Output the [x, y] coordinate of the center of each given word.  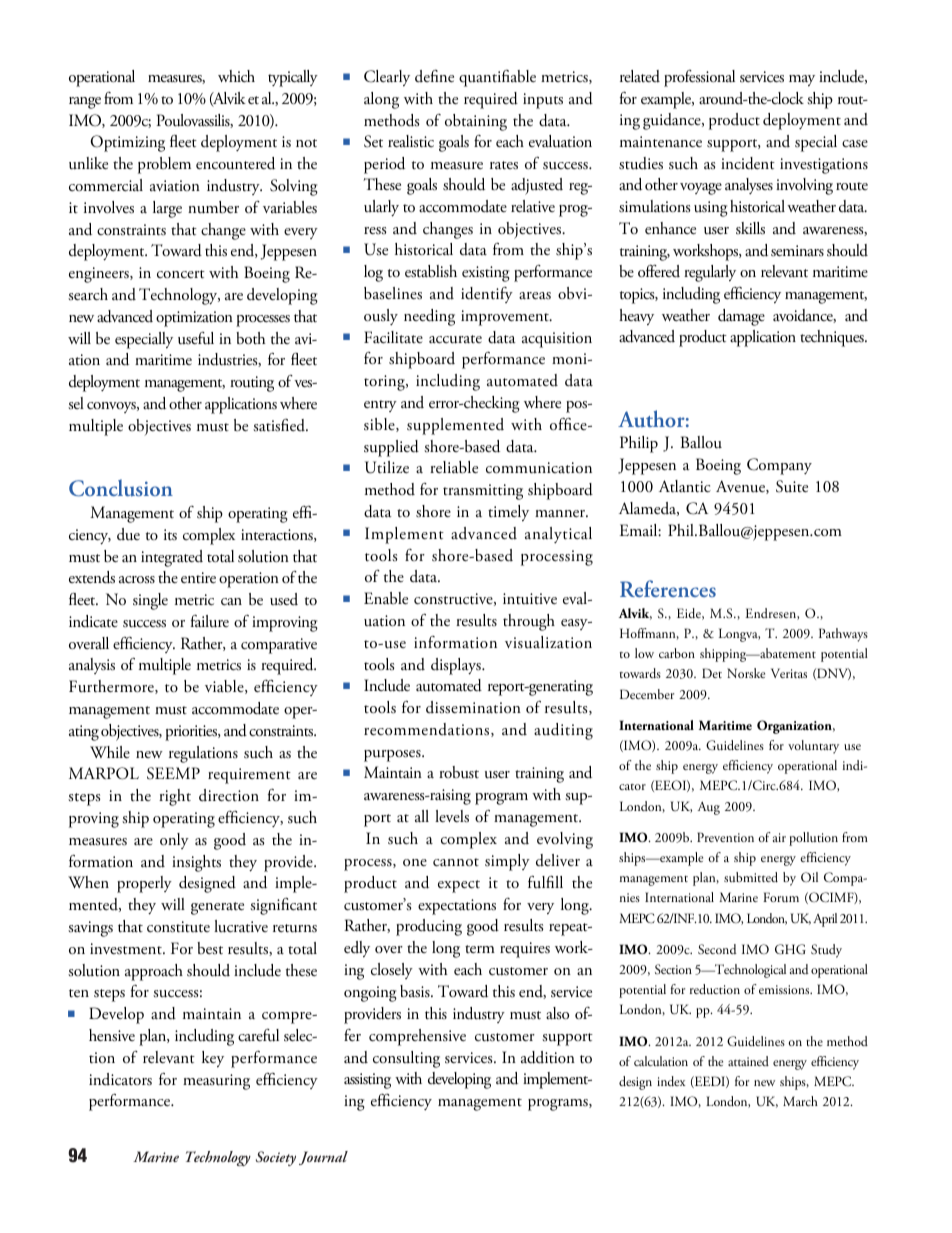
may [802, 80]
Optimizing [127, 143]
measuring [216, 1082]
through [529, 622]
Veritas [789, 673]
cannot [456, 862]
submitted [751, 877]
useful [196, 338]
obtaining [476, 122]
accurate [455, 339]
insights [196, 863]
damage [741, 317]
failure [210, 621]
